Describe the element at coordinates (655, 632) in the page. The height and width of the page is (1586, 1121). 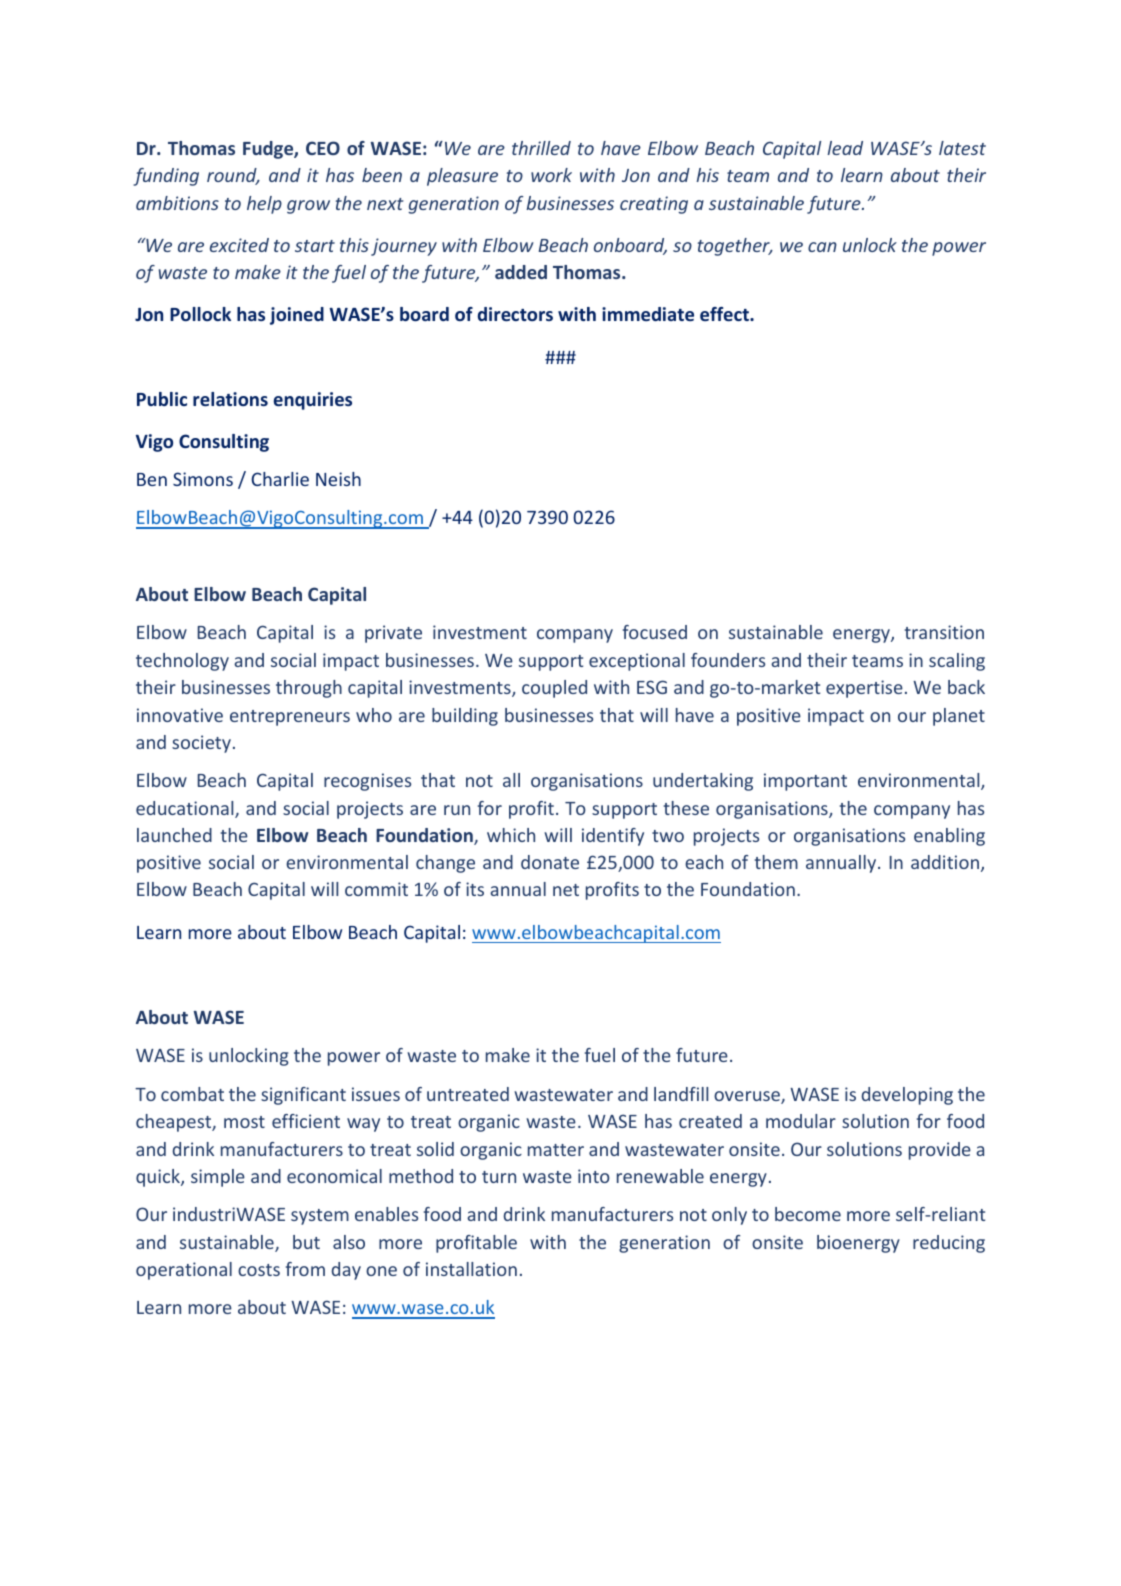
I see `focused` at that location.
